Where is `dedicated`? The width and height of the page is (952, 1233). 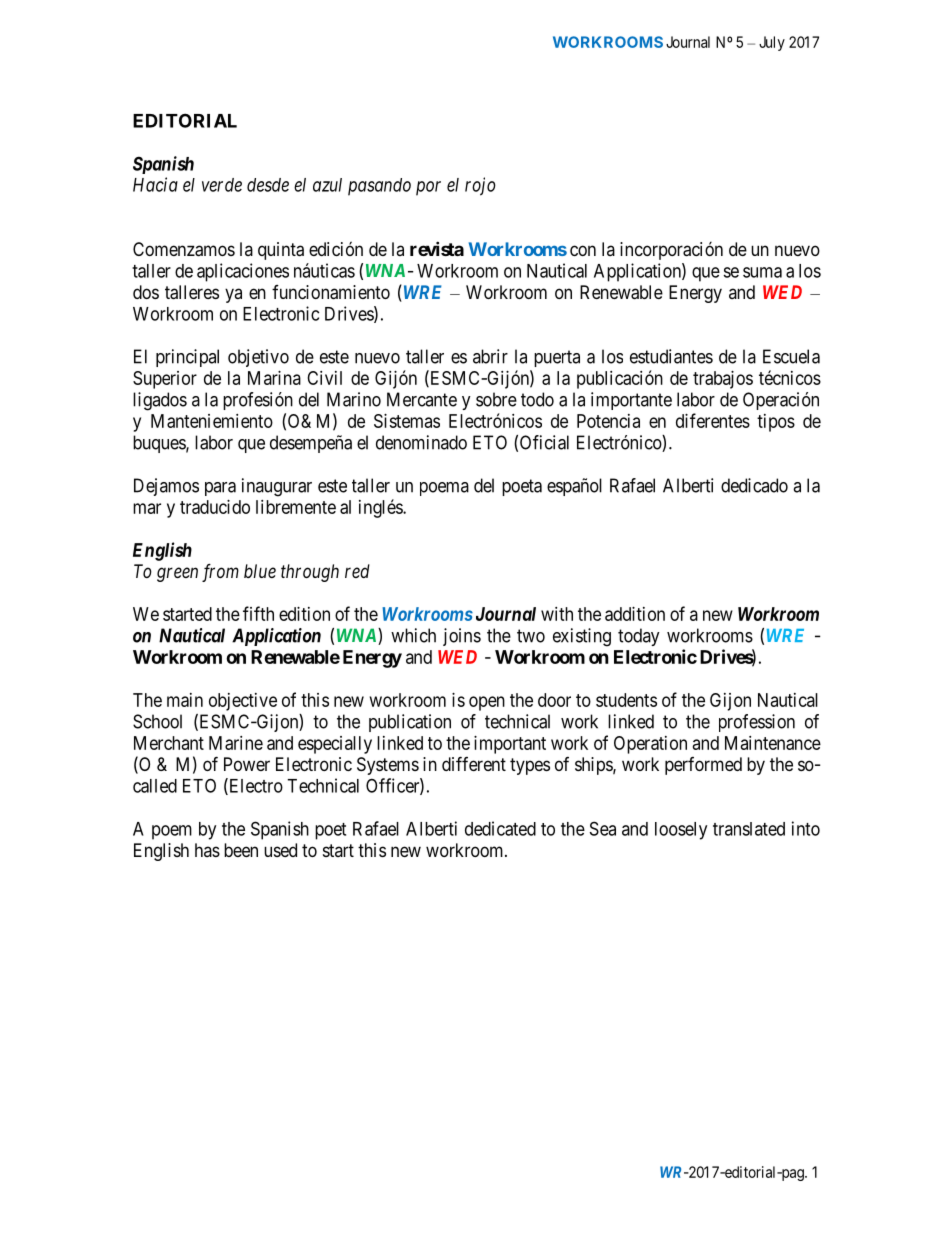 dedicated is located at coordinates (500, 828).
